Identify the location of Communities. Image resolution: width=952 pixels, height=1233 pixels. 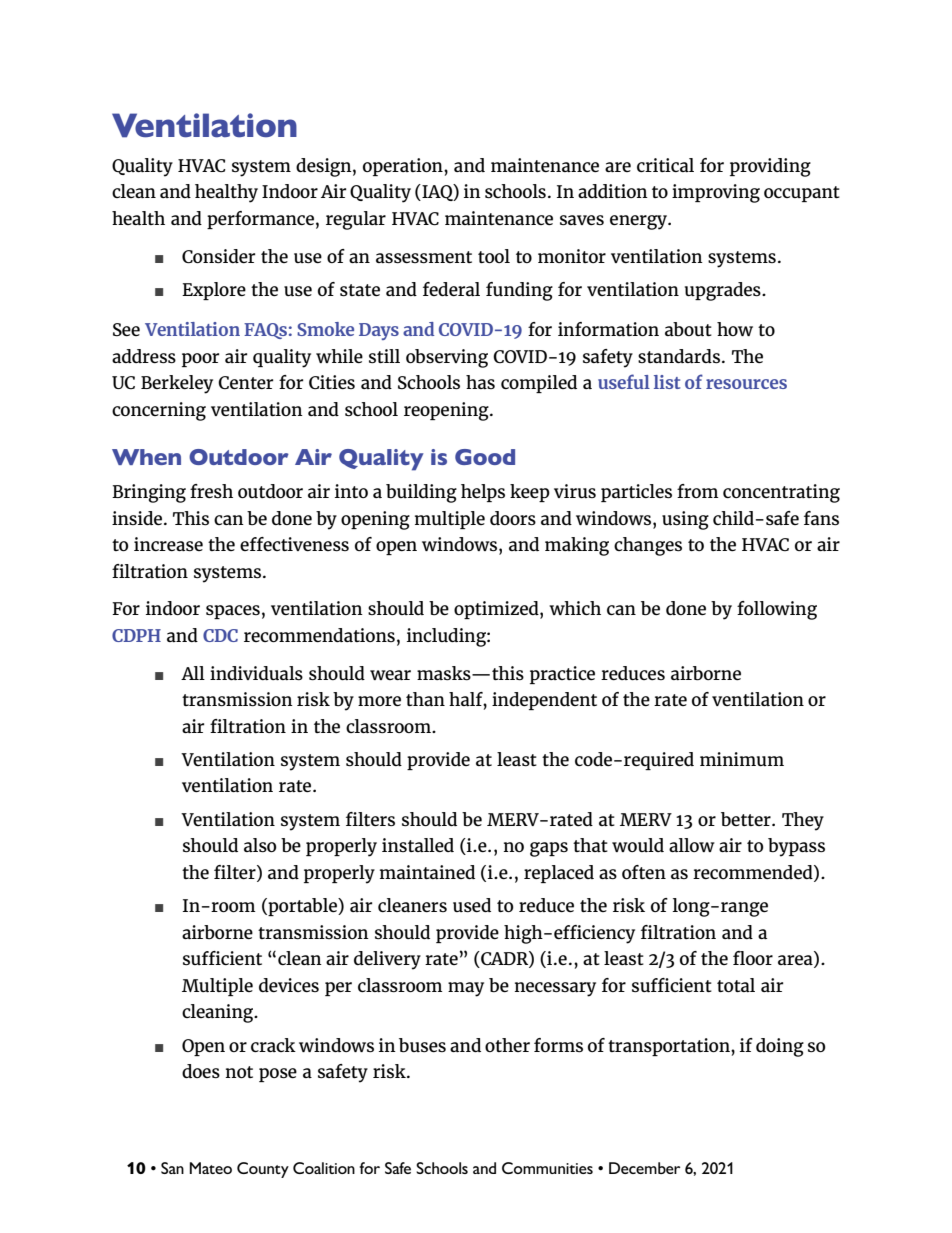
(547, 1168).
